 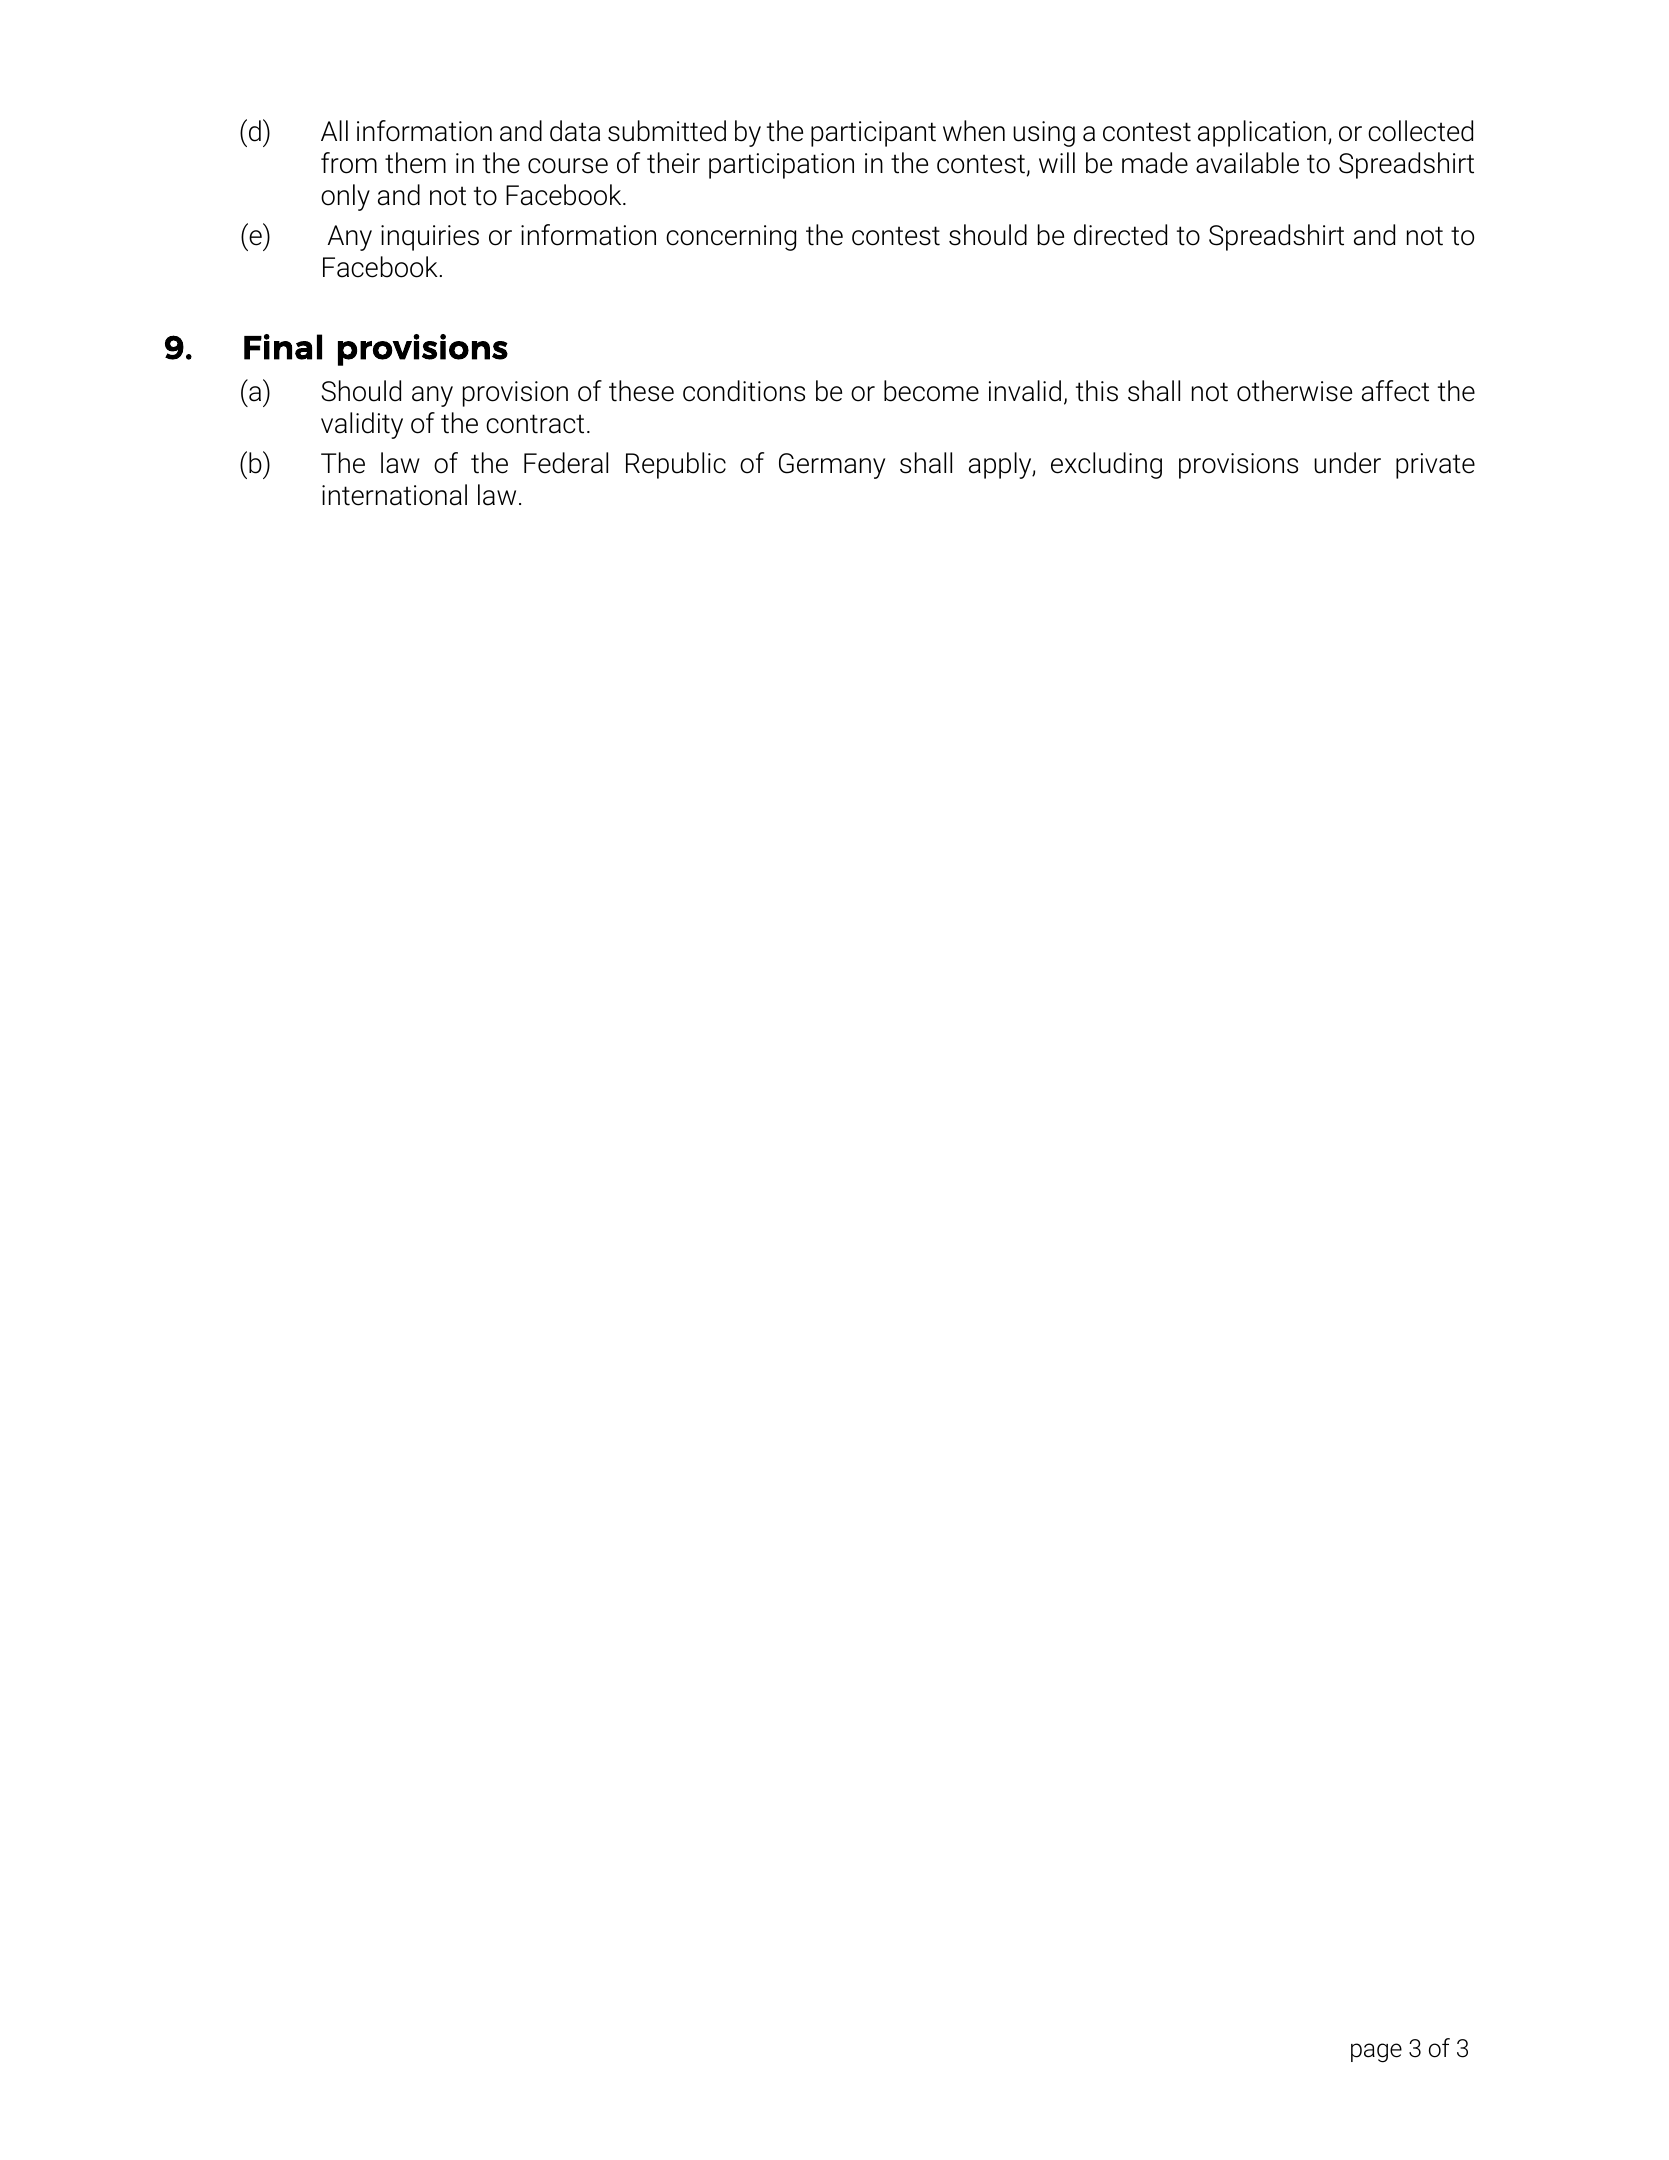 What do you see at coordinates (832, 466) in the page?
I see `Germany` at bounding box center [832, 466].
